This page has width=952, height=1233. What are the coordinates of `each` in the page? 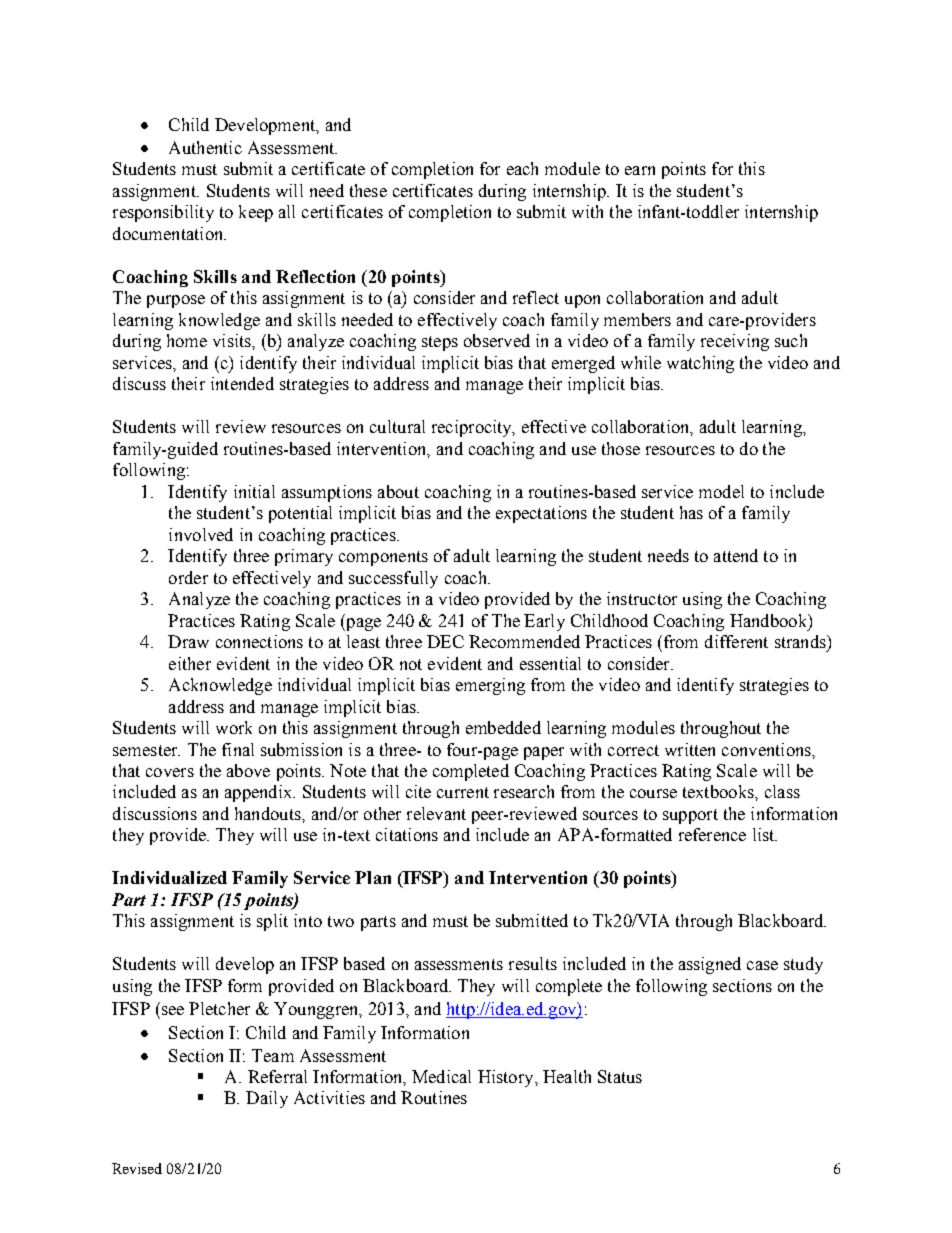 It's located at (522, 168).
